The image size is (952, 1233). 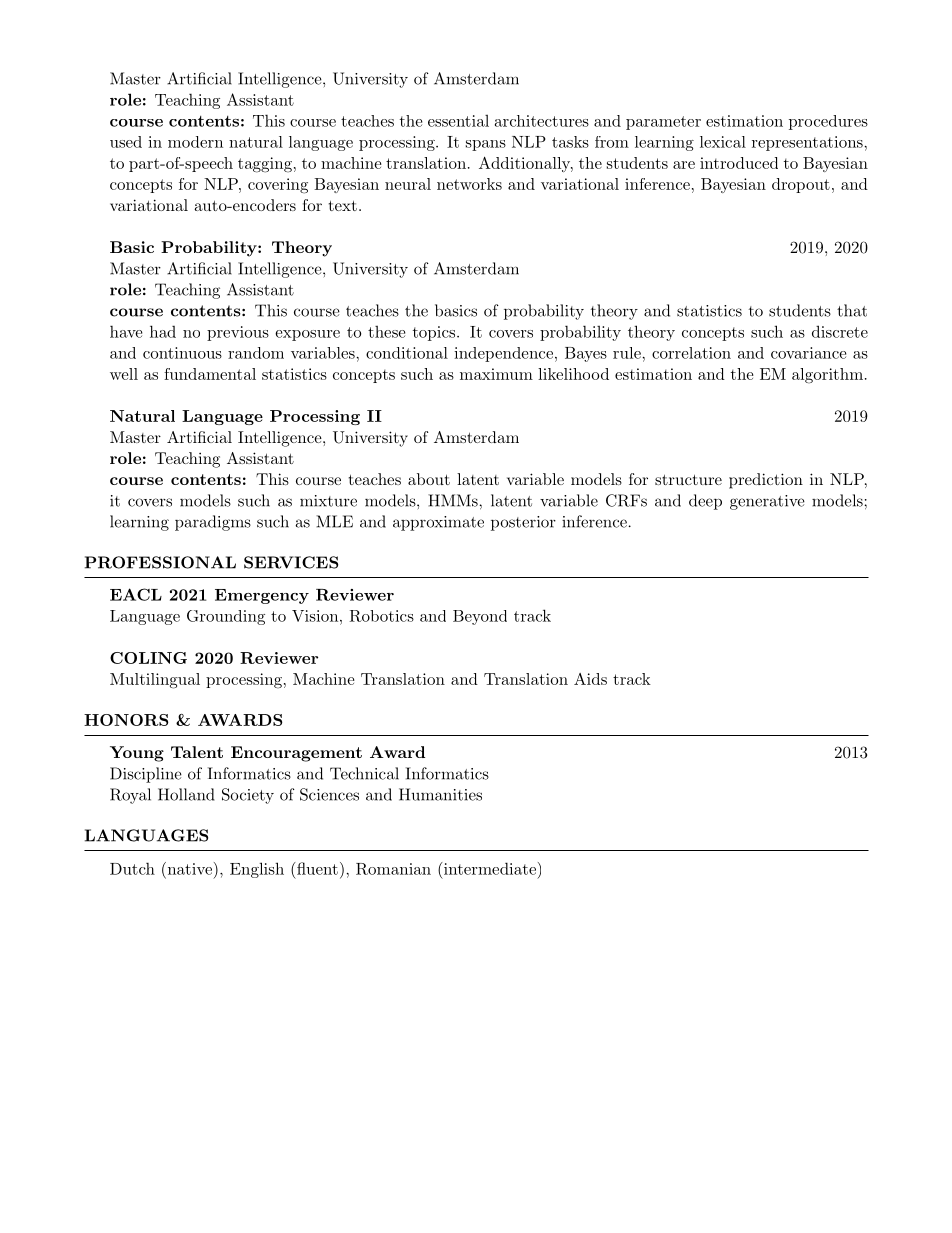 I want to click on spans, so click(x=486, y=145).
